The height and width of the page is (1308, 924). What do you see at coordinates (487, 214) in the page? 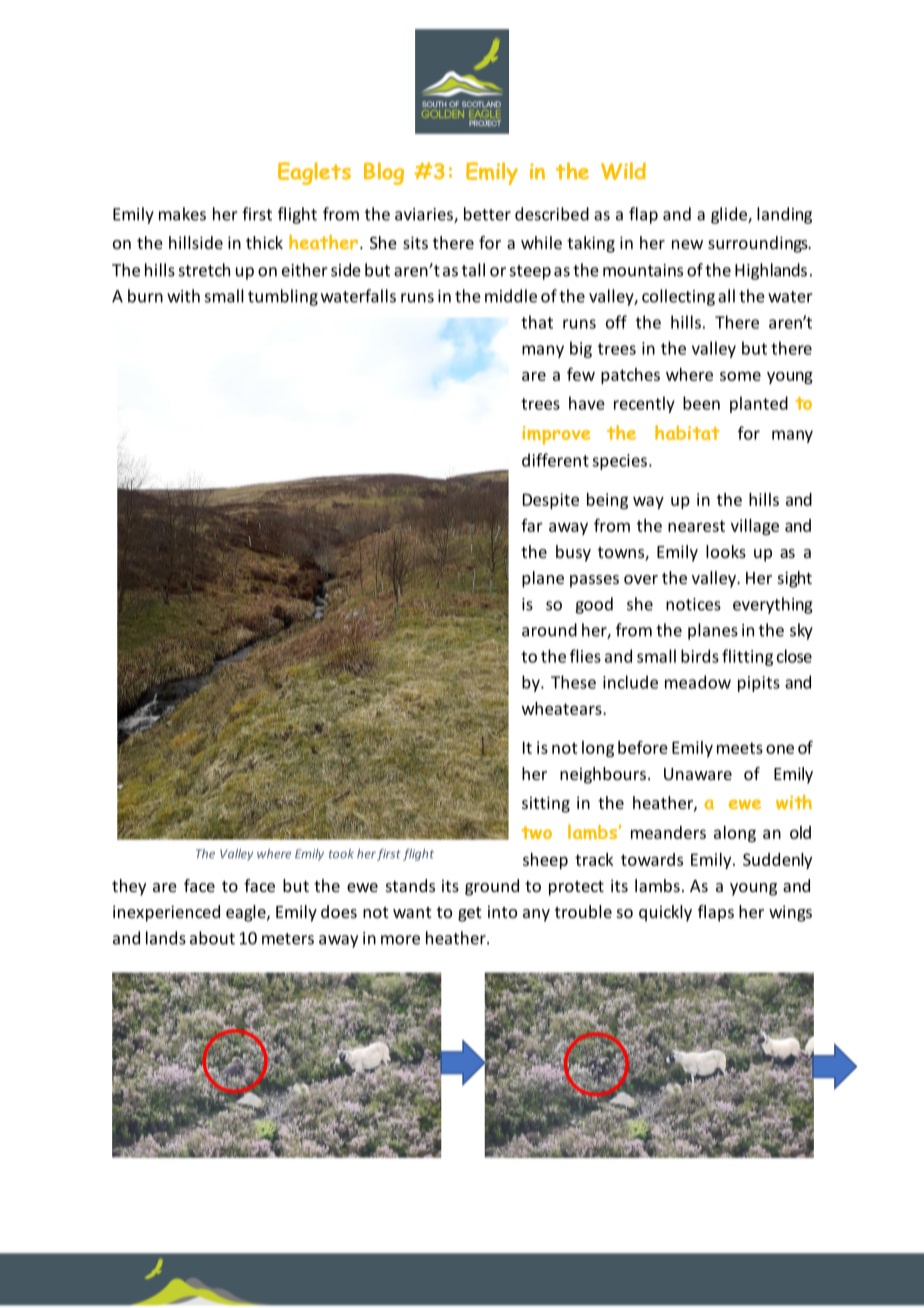
I see `better` at bounding box center [487, 214].
